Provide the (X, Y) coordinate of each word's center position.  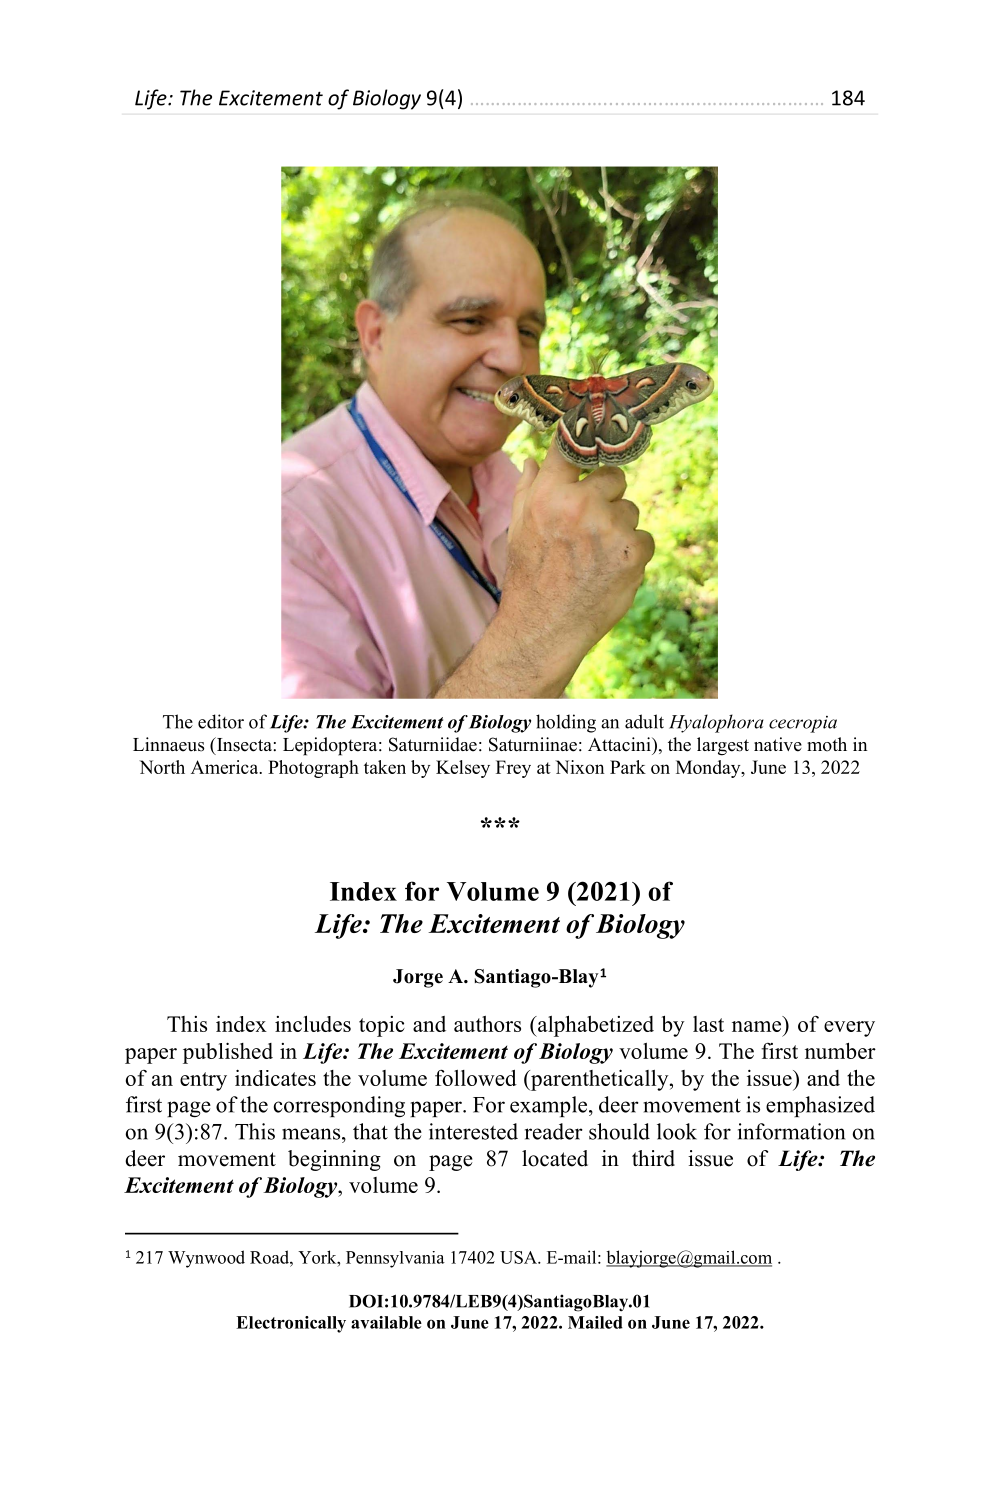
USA (519, 1257)
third (653, 1158)
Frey (513, 769)
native (778, 744)
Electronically (291, 1324)
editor (221, 721)
